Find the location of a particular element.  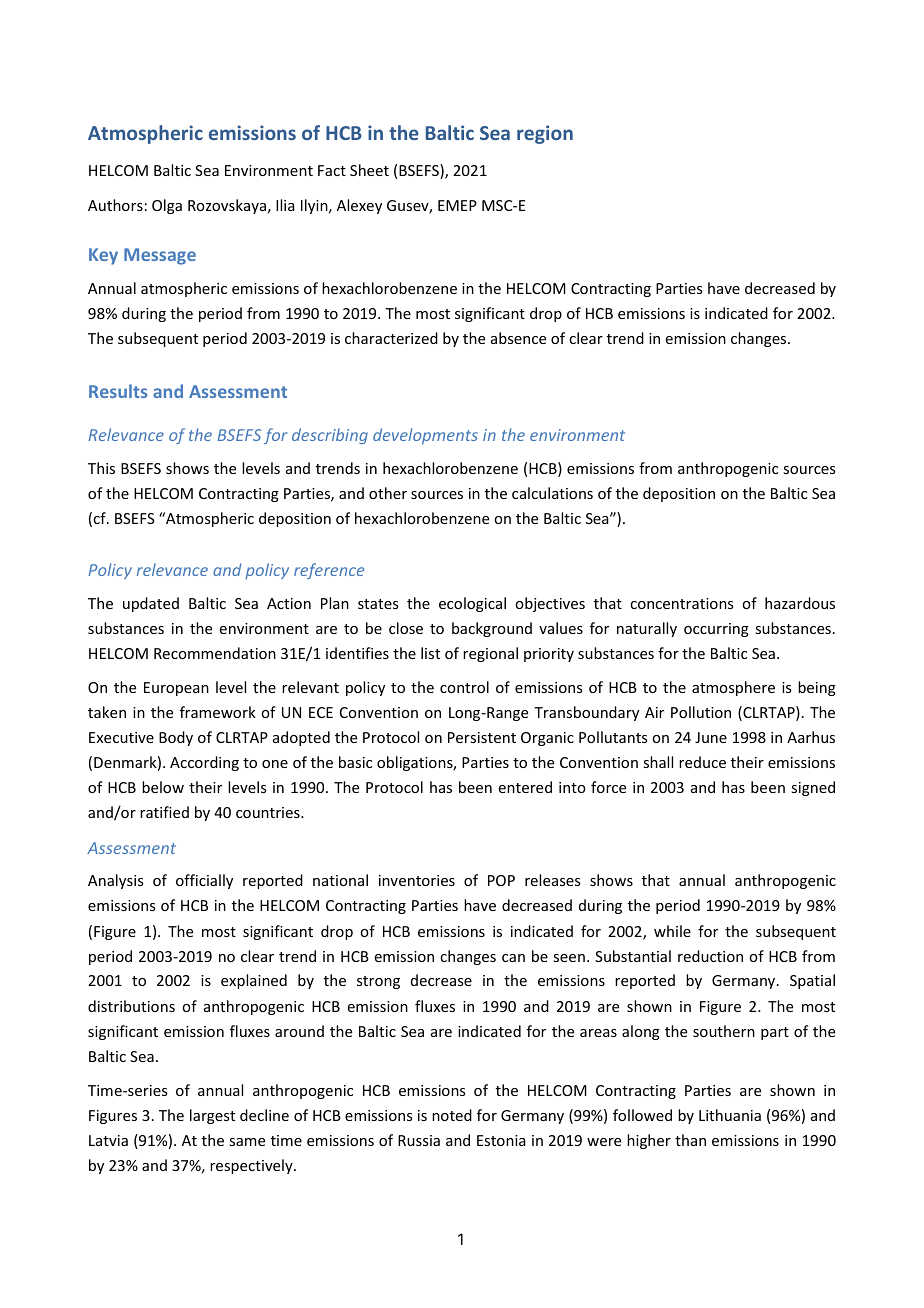

developments is located at coordinates (425, 436).
